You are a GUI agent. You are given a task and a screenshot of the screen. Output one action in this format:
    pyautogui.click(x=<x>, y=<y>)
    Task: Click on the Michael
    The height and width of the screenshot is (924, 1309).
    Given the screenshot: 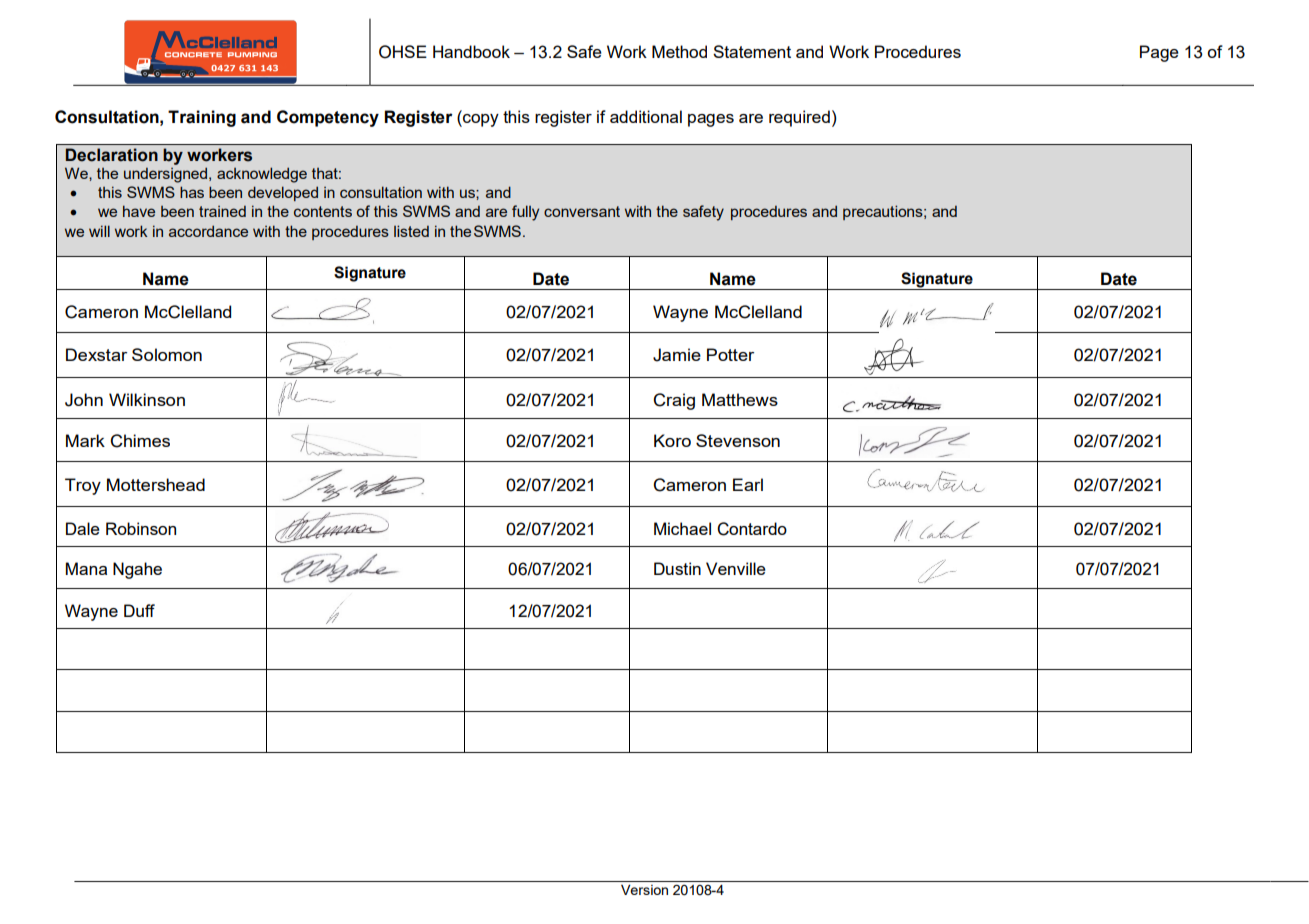 What is the action you would take?
    pyautogui.click(x=682, y=528)
